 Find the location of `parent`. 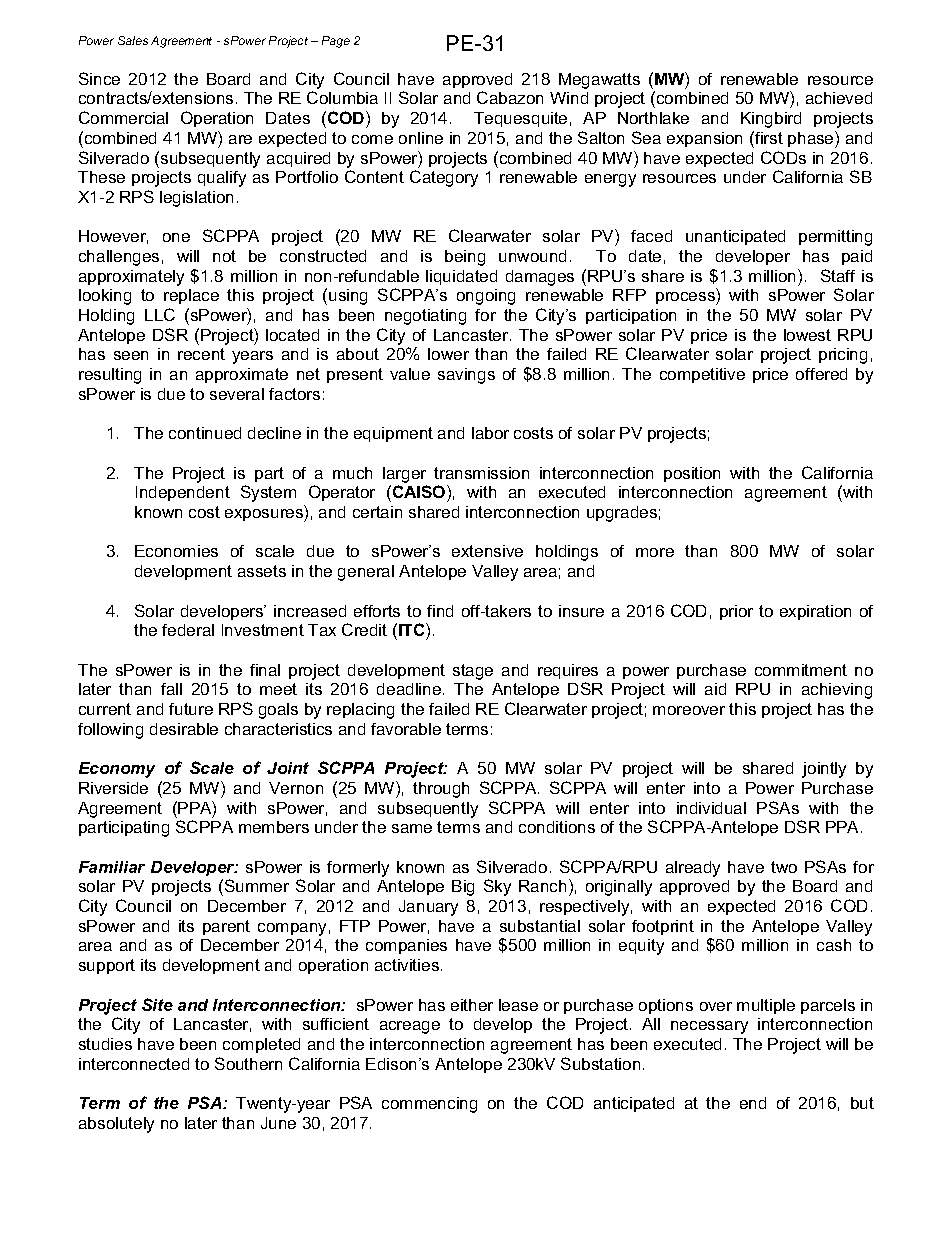

parent is located at coordinates (226, 927).
